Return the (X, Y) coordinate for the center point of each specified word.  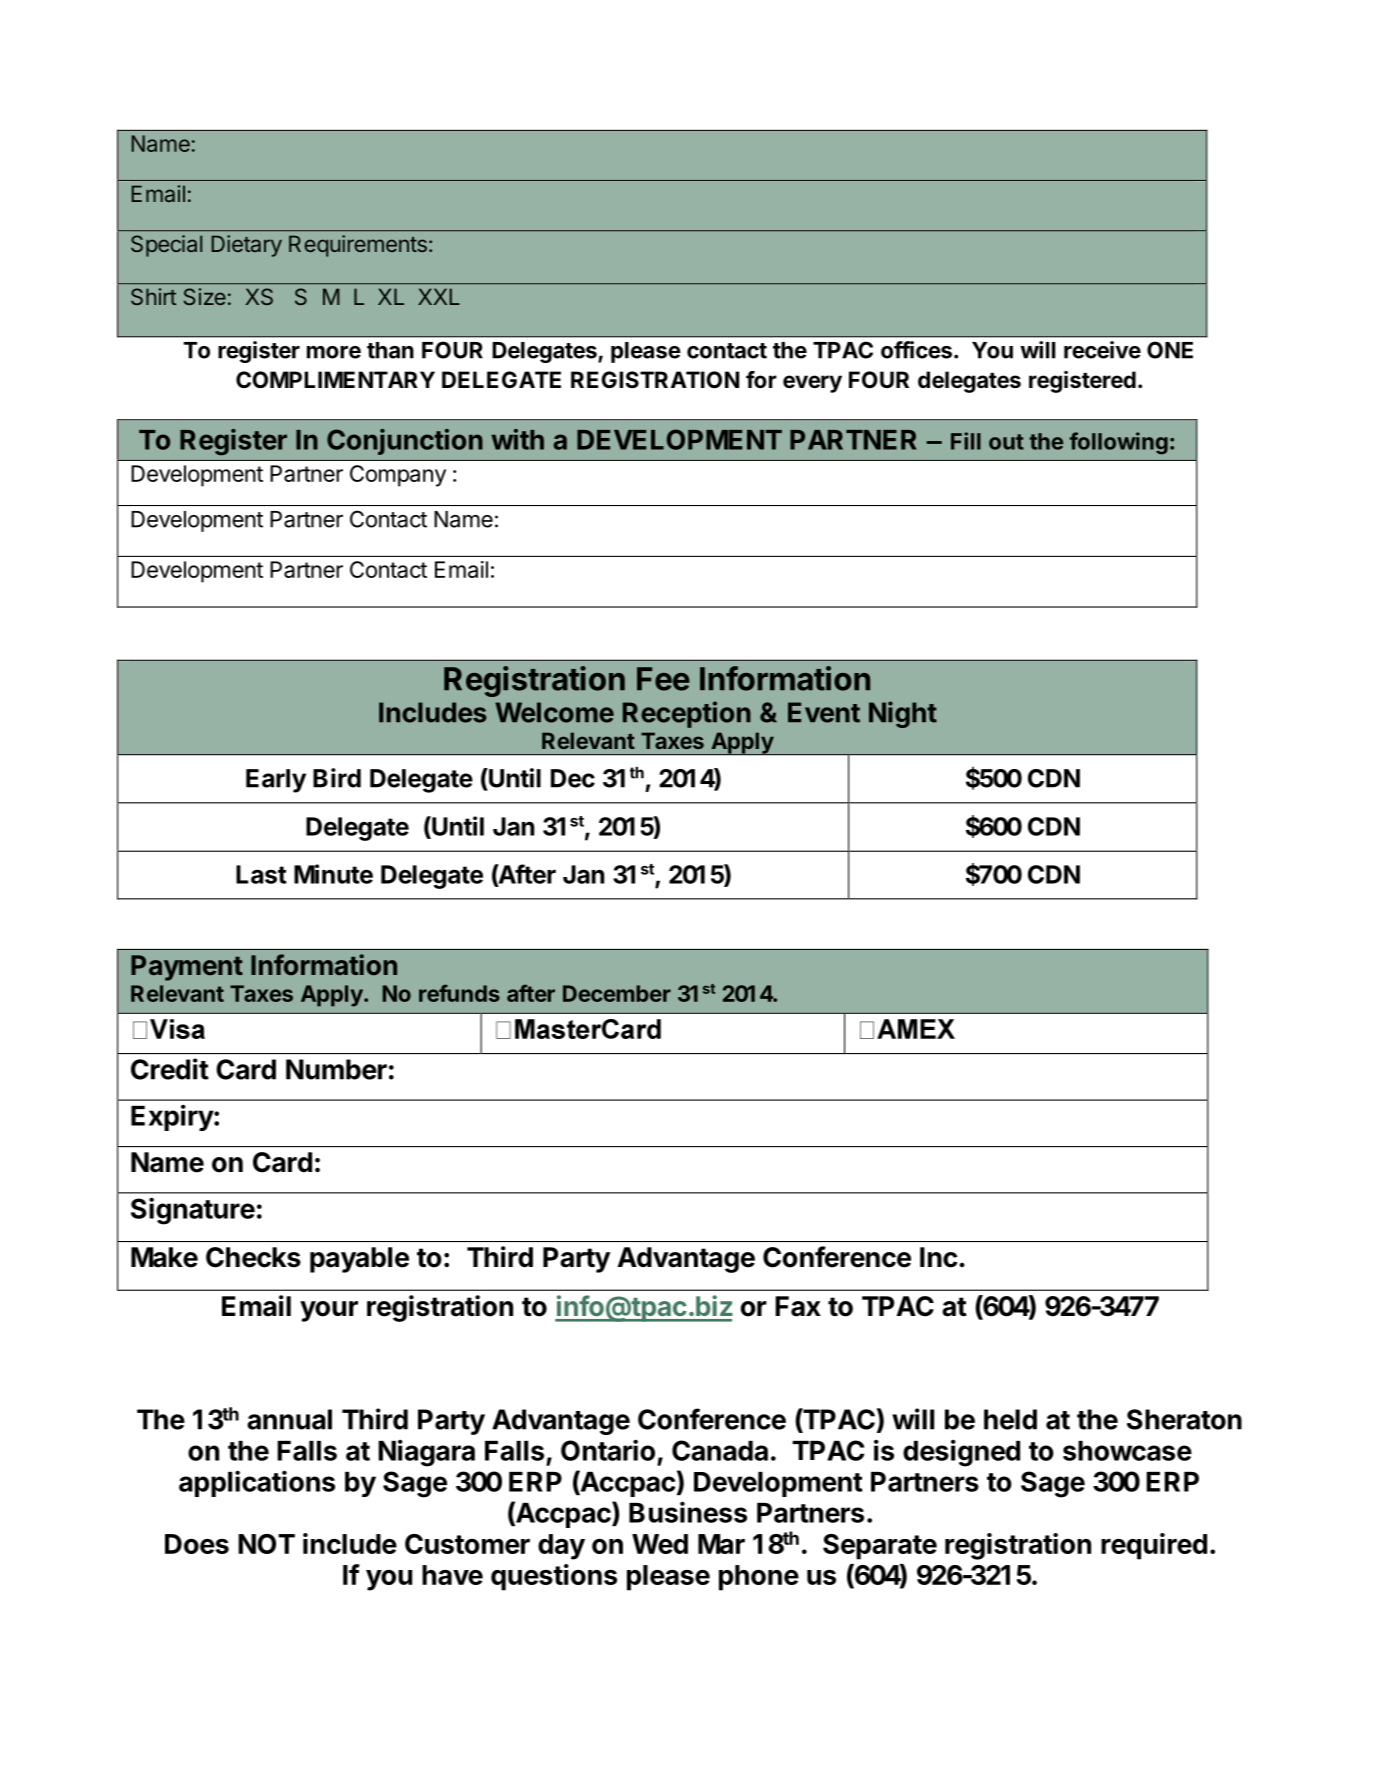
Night (903, 714)
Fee (663, 679)
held (1010, 1419)
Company (398, 476)
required (1154, 1546)
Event (824, 712)
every (812, 384)
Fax (798, 1306)
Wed (660, 1544)
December (617, 993)
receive (1102, 350)
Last (261, 874)
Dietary (247, 246)
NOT (266, 1544)
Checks (253, 1257)
